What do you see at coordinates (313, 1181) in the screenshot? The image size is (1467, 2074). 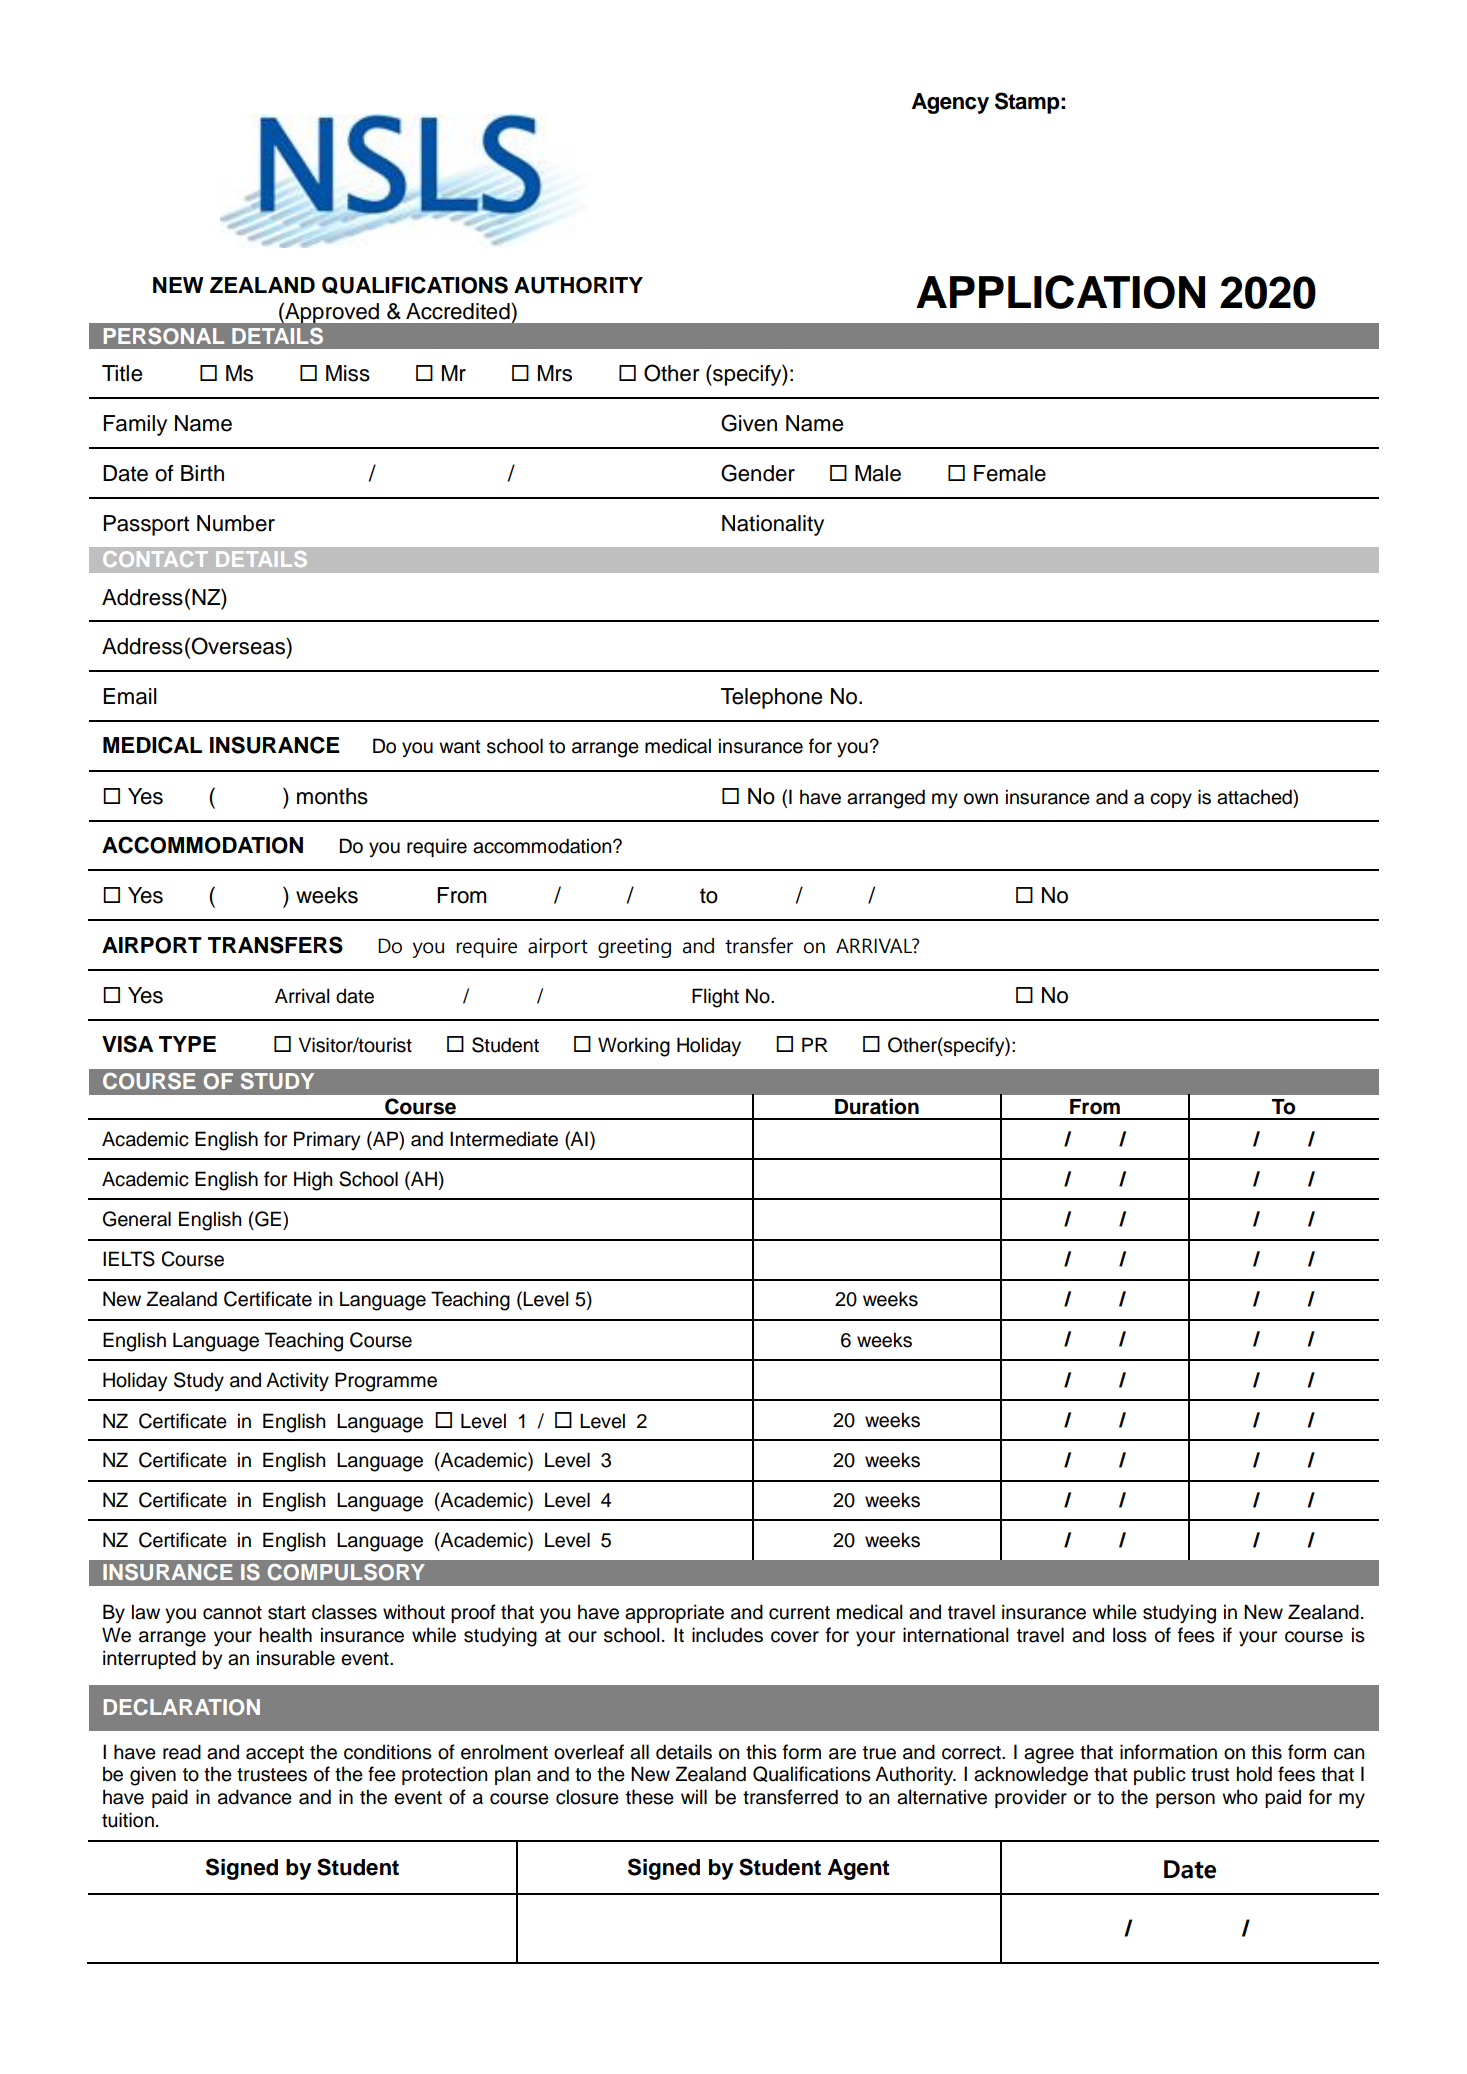 I see `High` at bounding box center [313, 1181].
